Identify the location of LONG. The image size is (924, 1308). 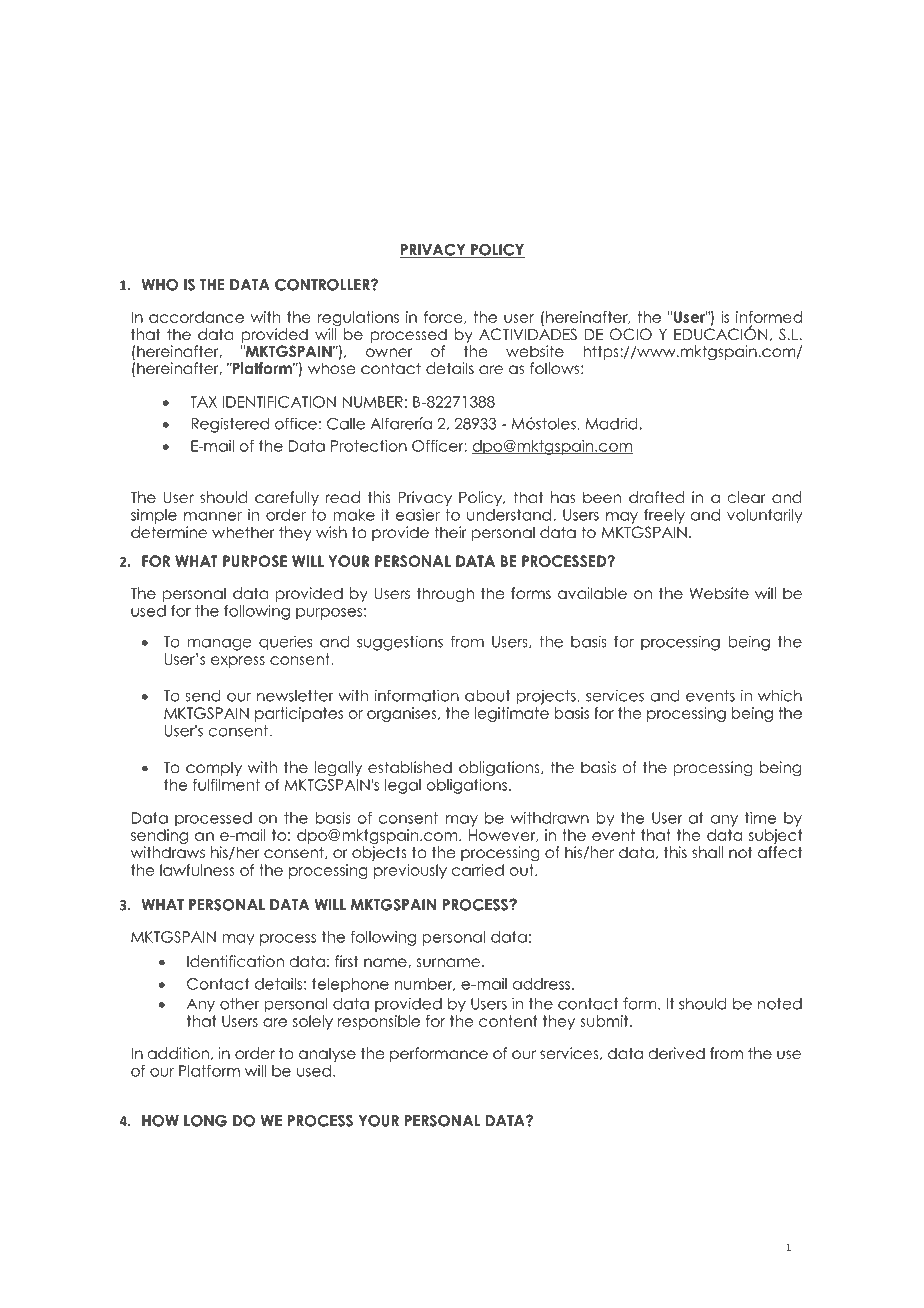
(205, 1121).
